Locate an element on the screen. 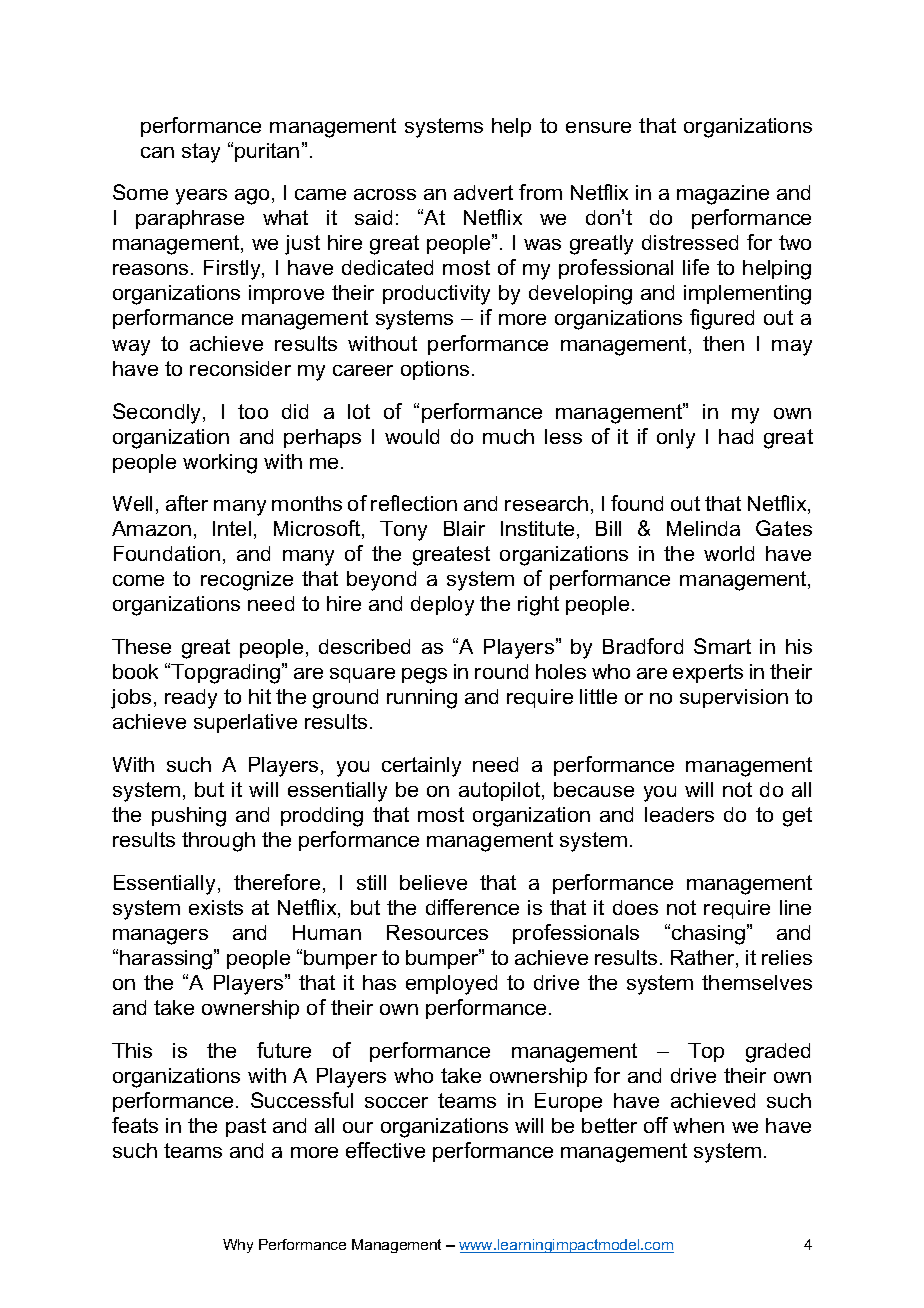 The width and height of the screenshot is (924, 1308). stay is located at coordinates (201, 153).
